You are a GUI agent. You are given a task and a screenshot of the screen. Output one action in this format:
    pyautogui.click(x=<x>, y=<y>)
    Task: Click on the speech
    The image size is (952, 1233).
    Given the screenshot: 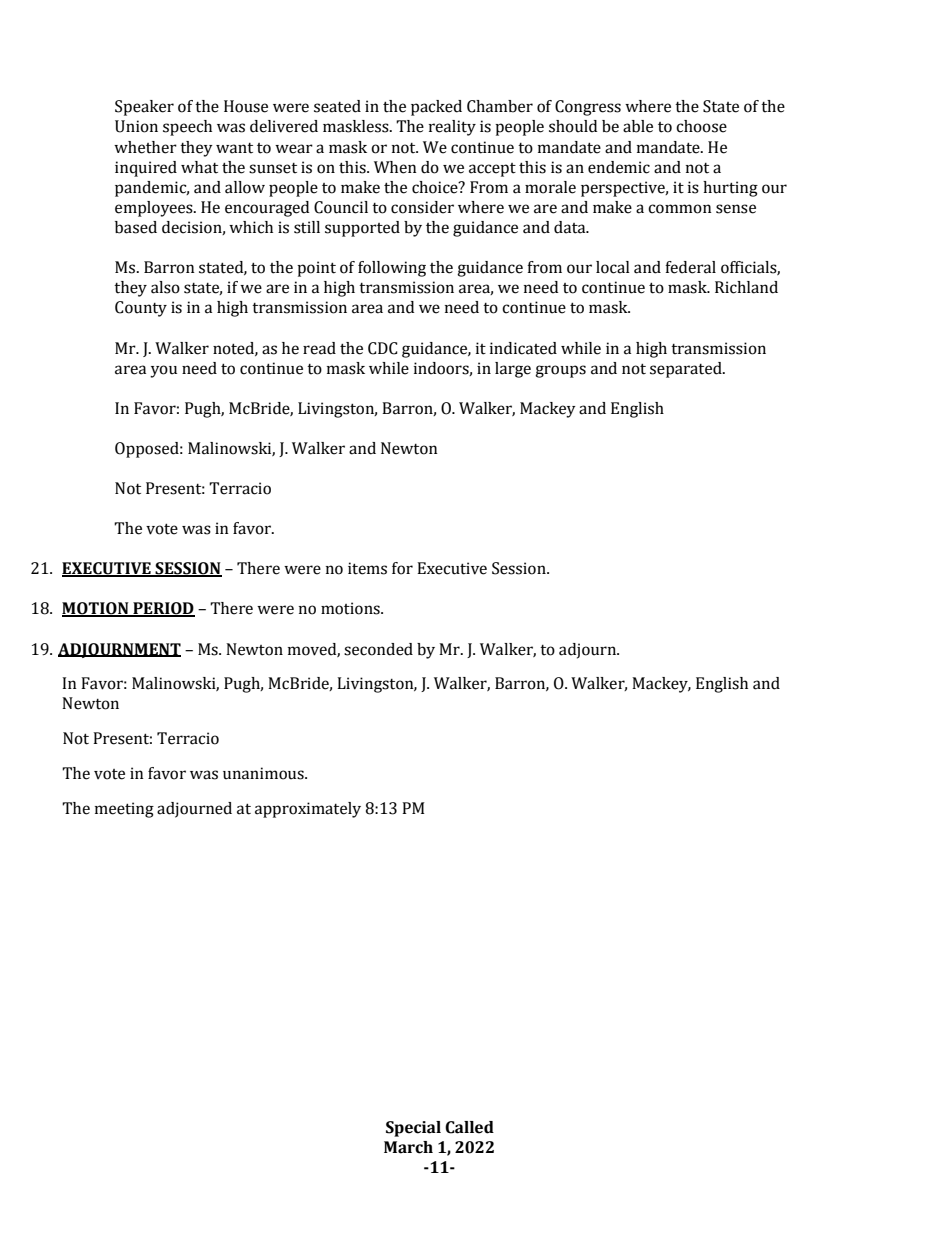 What is the action you would take?
    pyautogui.click(x=187, y=128)
